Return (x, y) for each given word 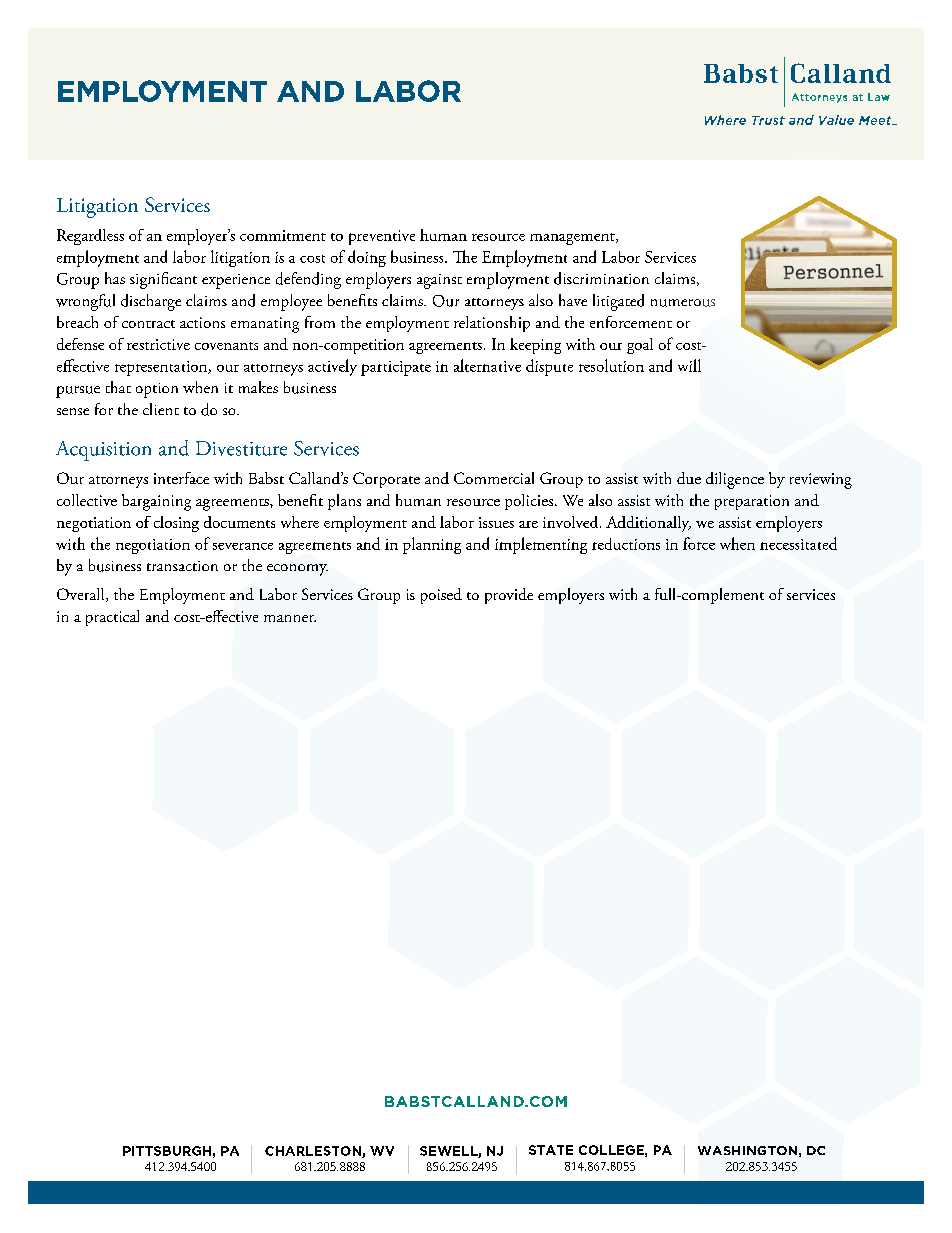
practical (112, 618)
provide (509, 596)
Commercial (494, 478)
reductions (626, 544)
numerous (683, 303)
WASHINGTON (747, 1150)
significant (163, 280)
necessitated (798, 543)
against (439, 281)
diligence (735, 480)
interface (181, 478)
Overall (82, 595)
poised (441, 596)
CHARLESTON (314, 1152)
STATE (551, 1150)
